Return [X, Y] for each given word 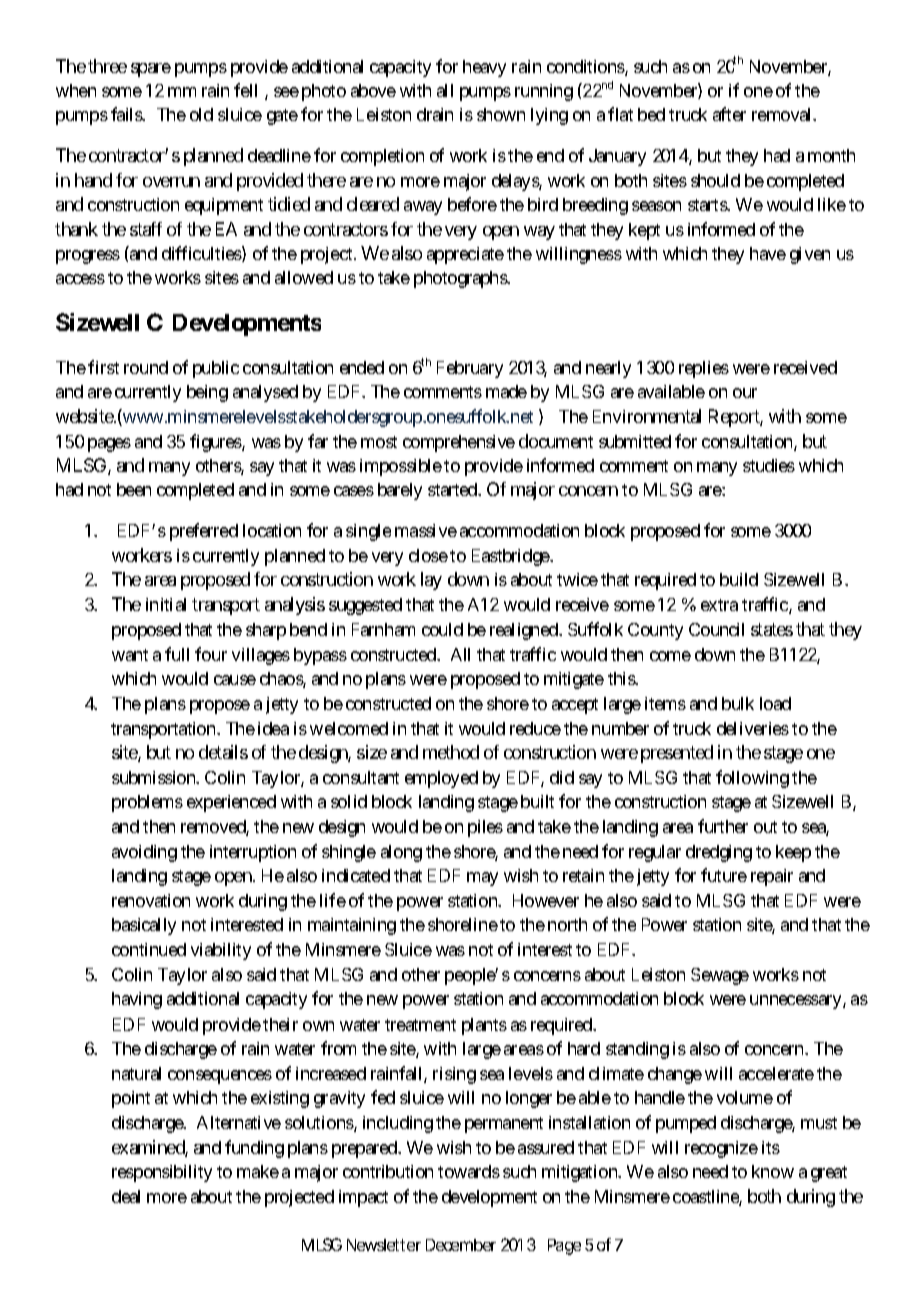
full [177, 654]
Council [716, 629]
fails [127, 114]
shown [501, 114]
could [442, 629]
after [729, 114]
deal [126, 1196]
